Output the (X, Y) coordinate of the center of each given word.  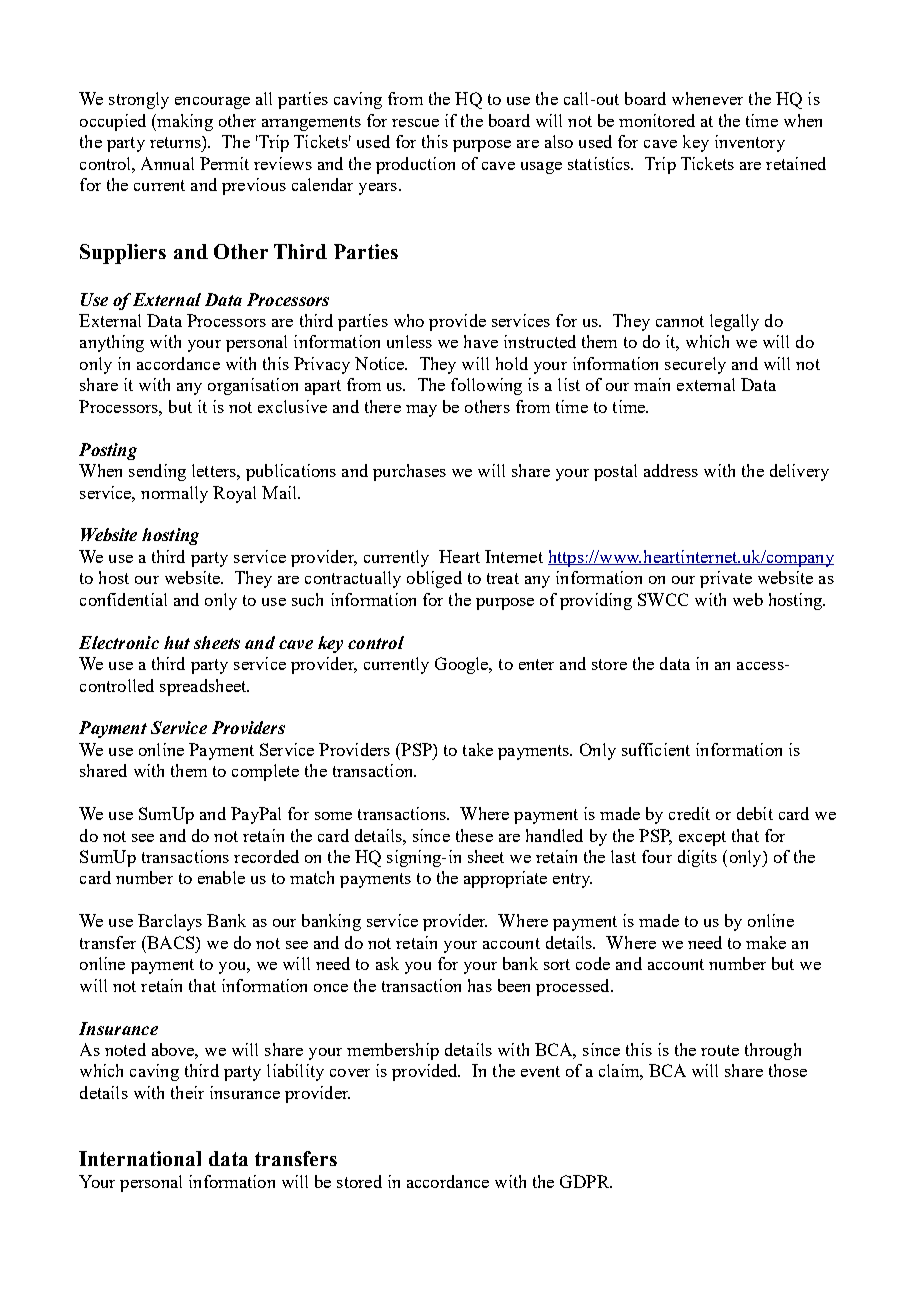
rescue (415, 123)
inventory (750, 143)
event (540, 1071)
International (140, 1158)
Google (463, 665)
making (184, 122)
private (726, 579)
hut (177, 642)
